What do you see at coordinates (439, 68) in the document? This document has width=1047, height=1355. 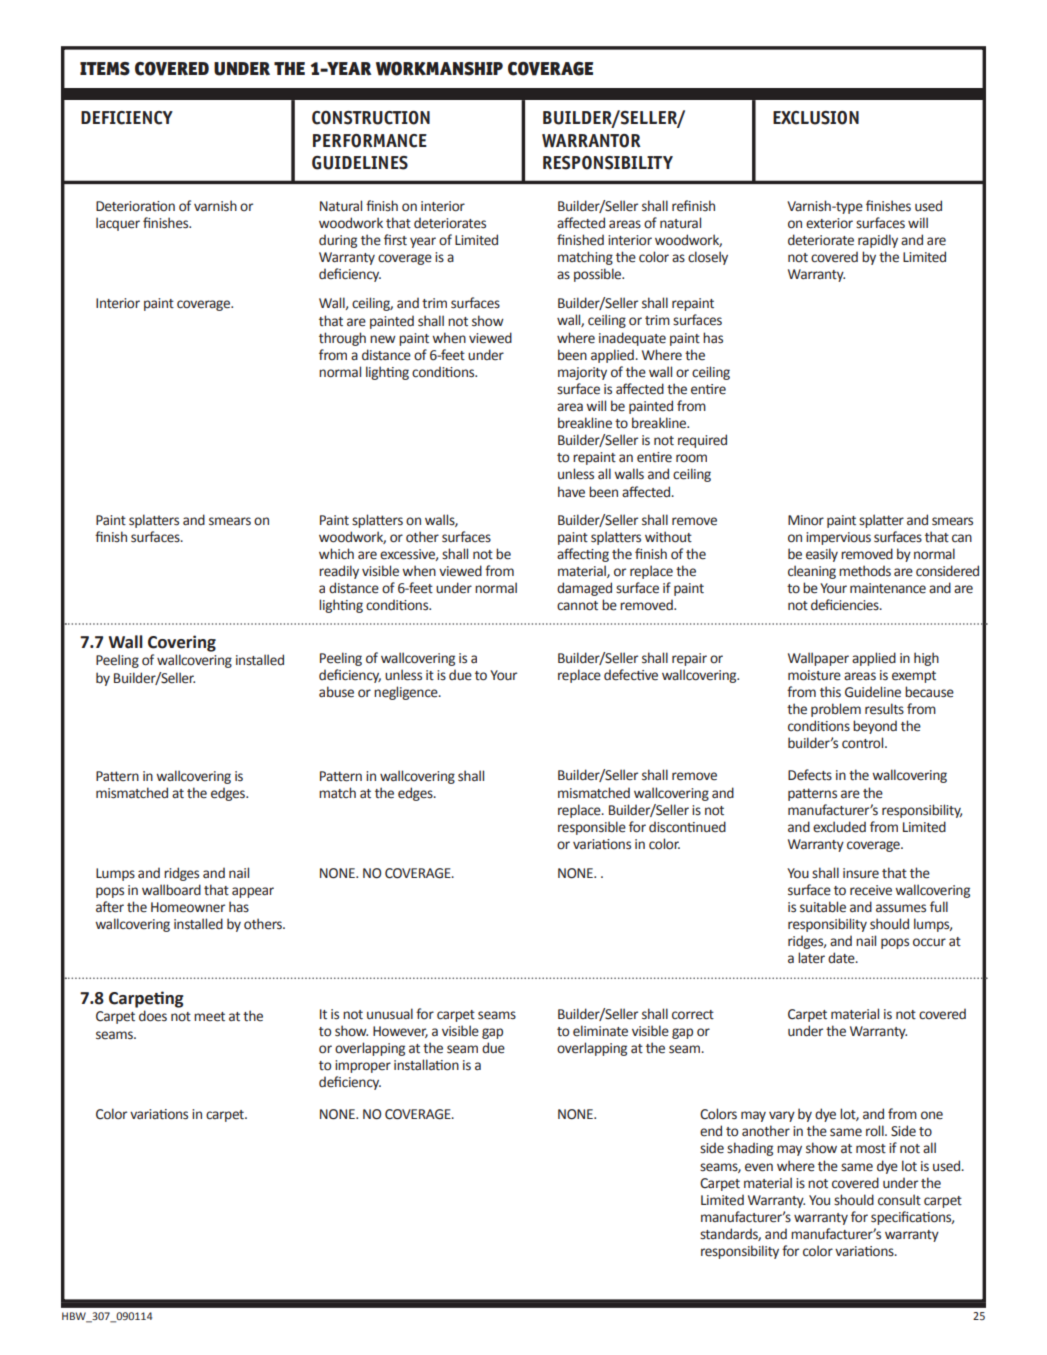 I see `WORKMANSHIP` at bounding box center [439, 68].
